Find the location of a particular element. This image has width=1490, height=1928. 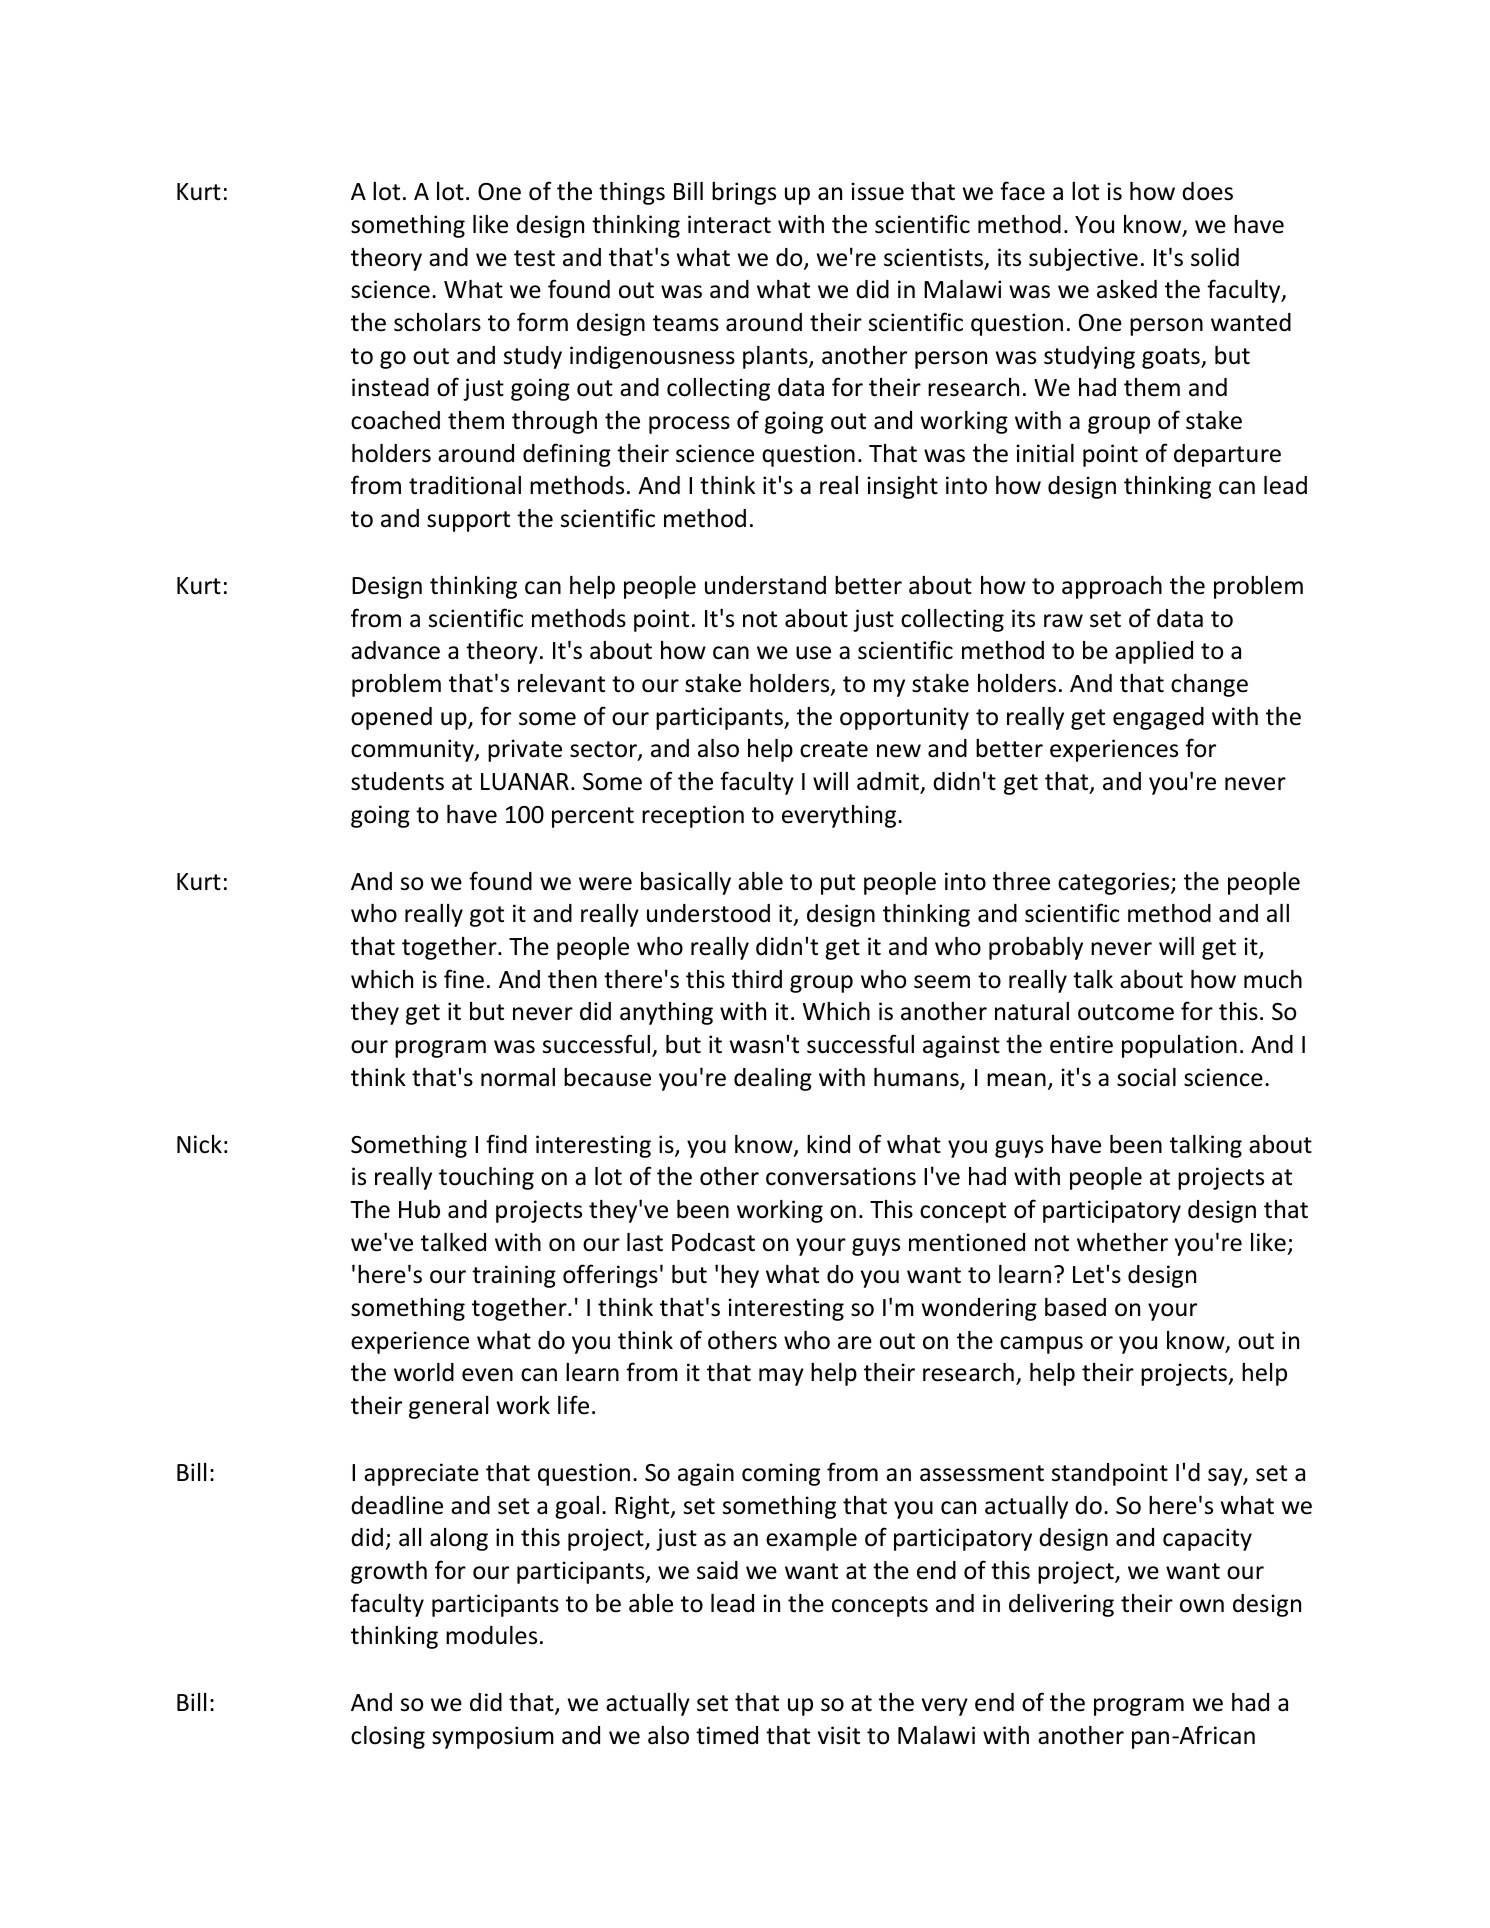

subjective is located at coordinates (1083, 259).
